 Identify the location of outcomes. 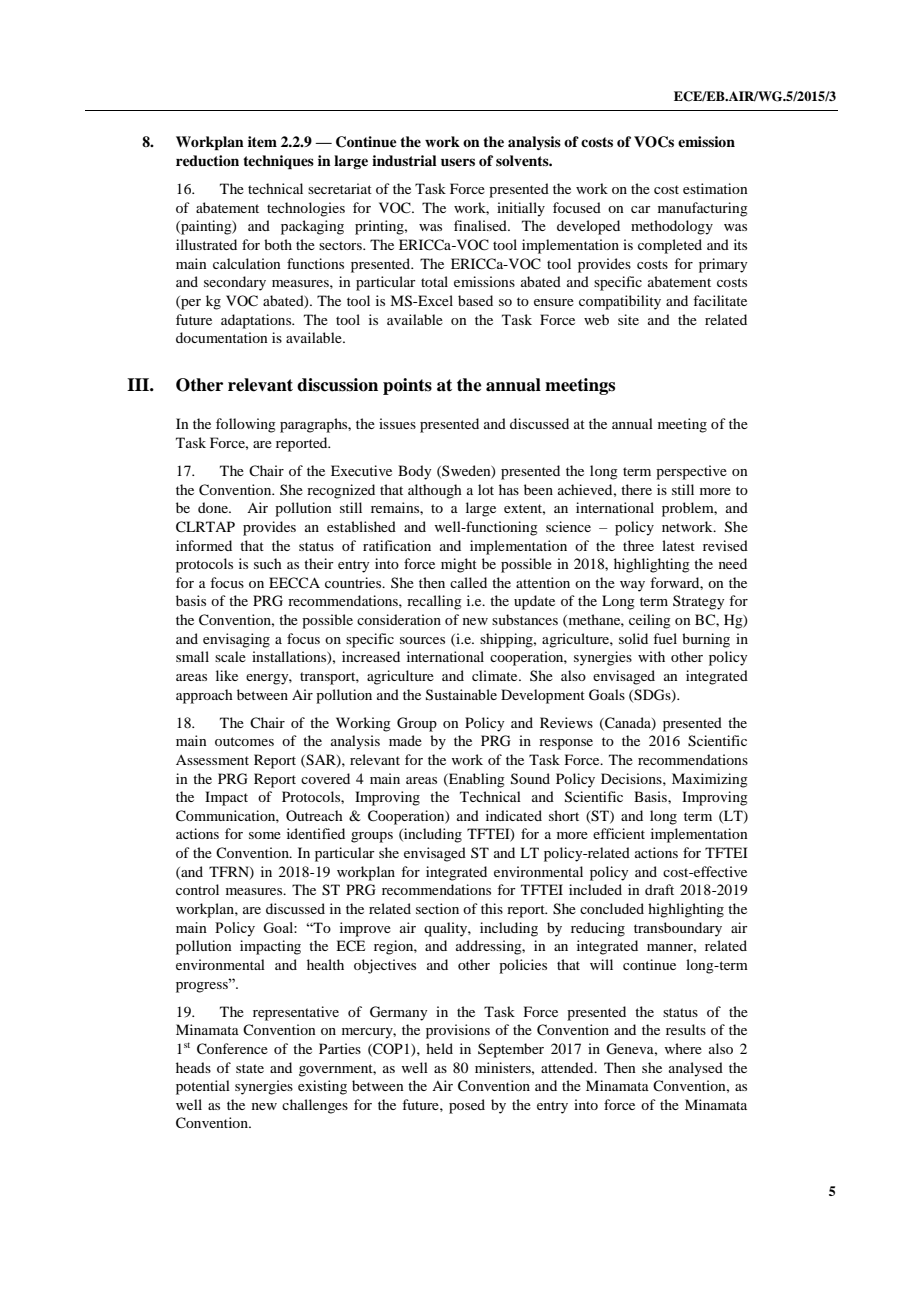
(244, 741).
